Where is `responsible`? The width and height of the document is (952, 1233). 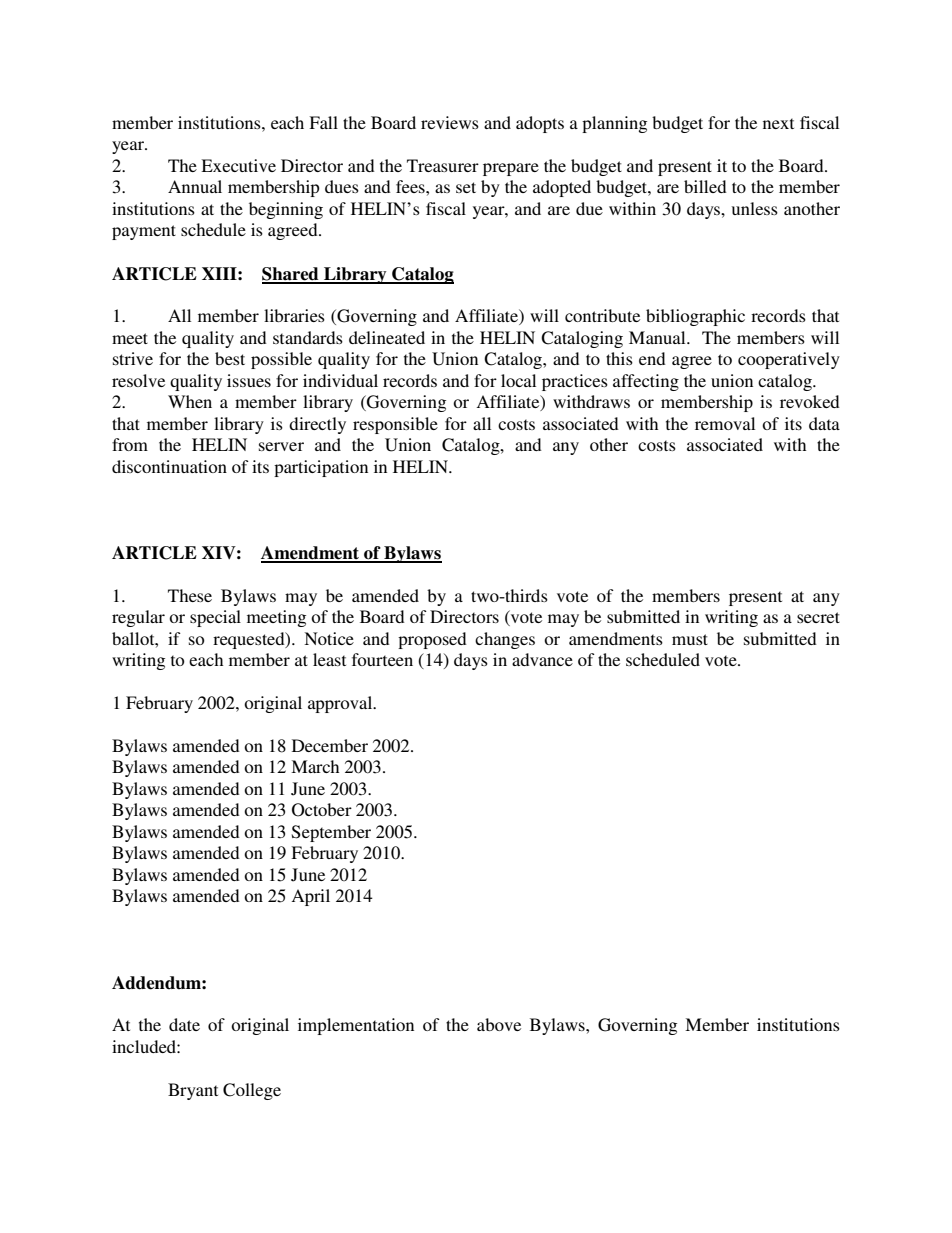
responsible is located at coordinates (395, 425).
